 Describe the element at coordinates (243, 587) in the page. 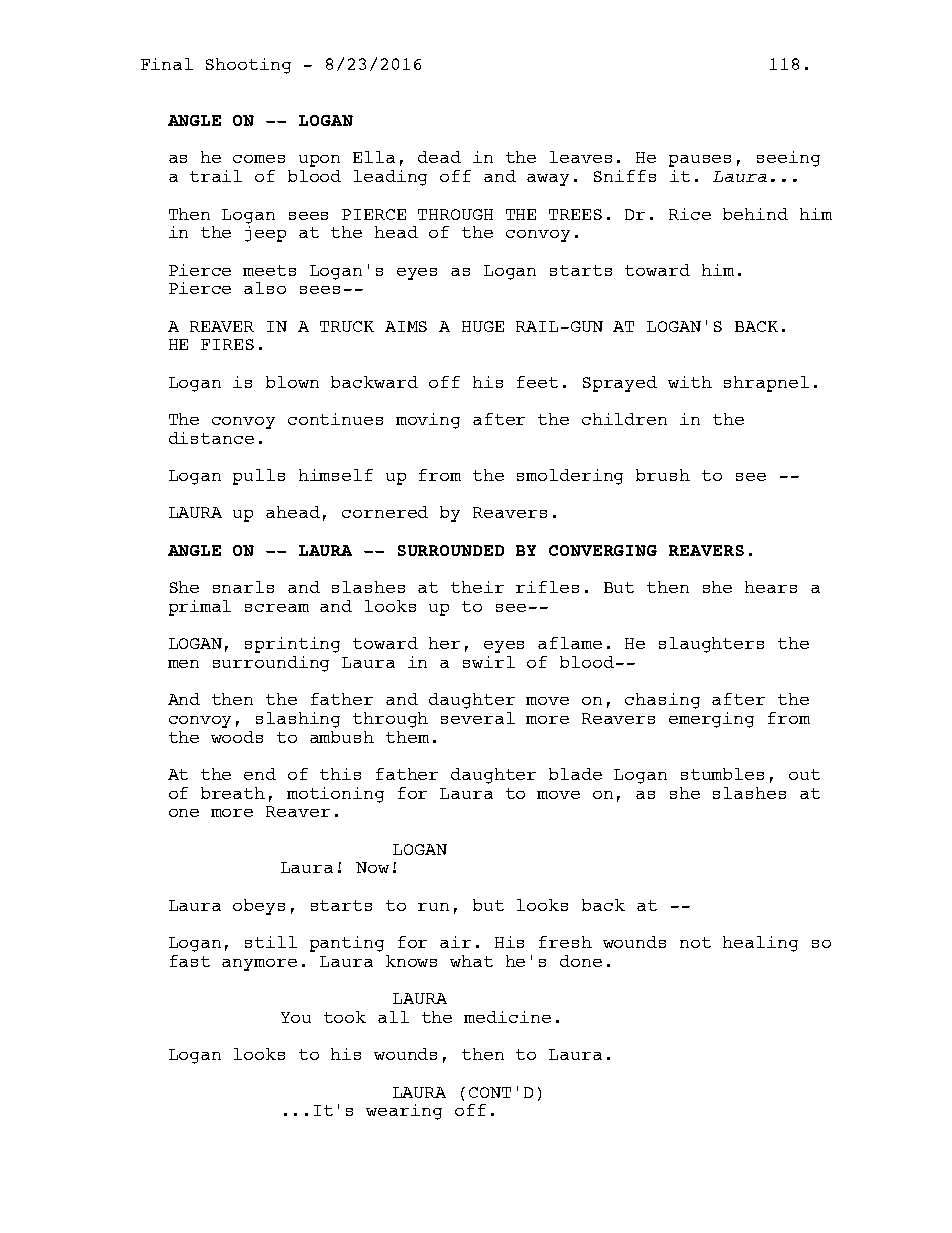

I see `snarls` at that location.
